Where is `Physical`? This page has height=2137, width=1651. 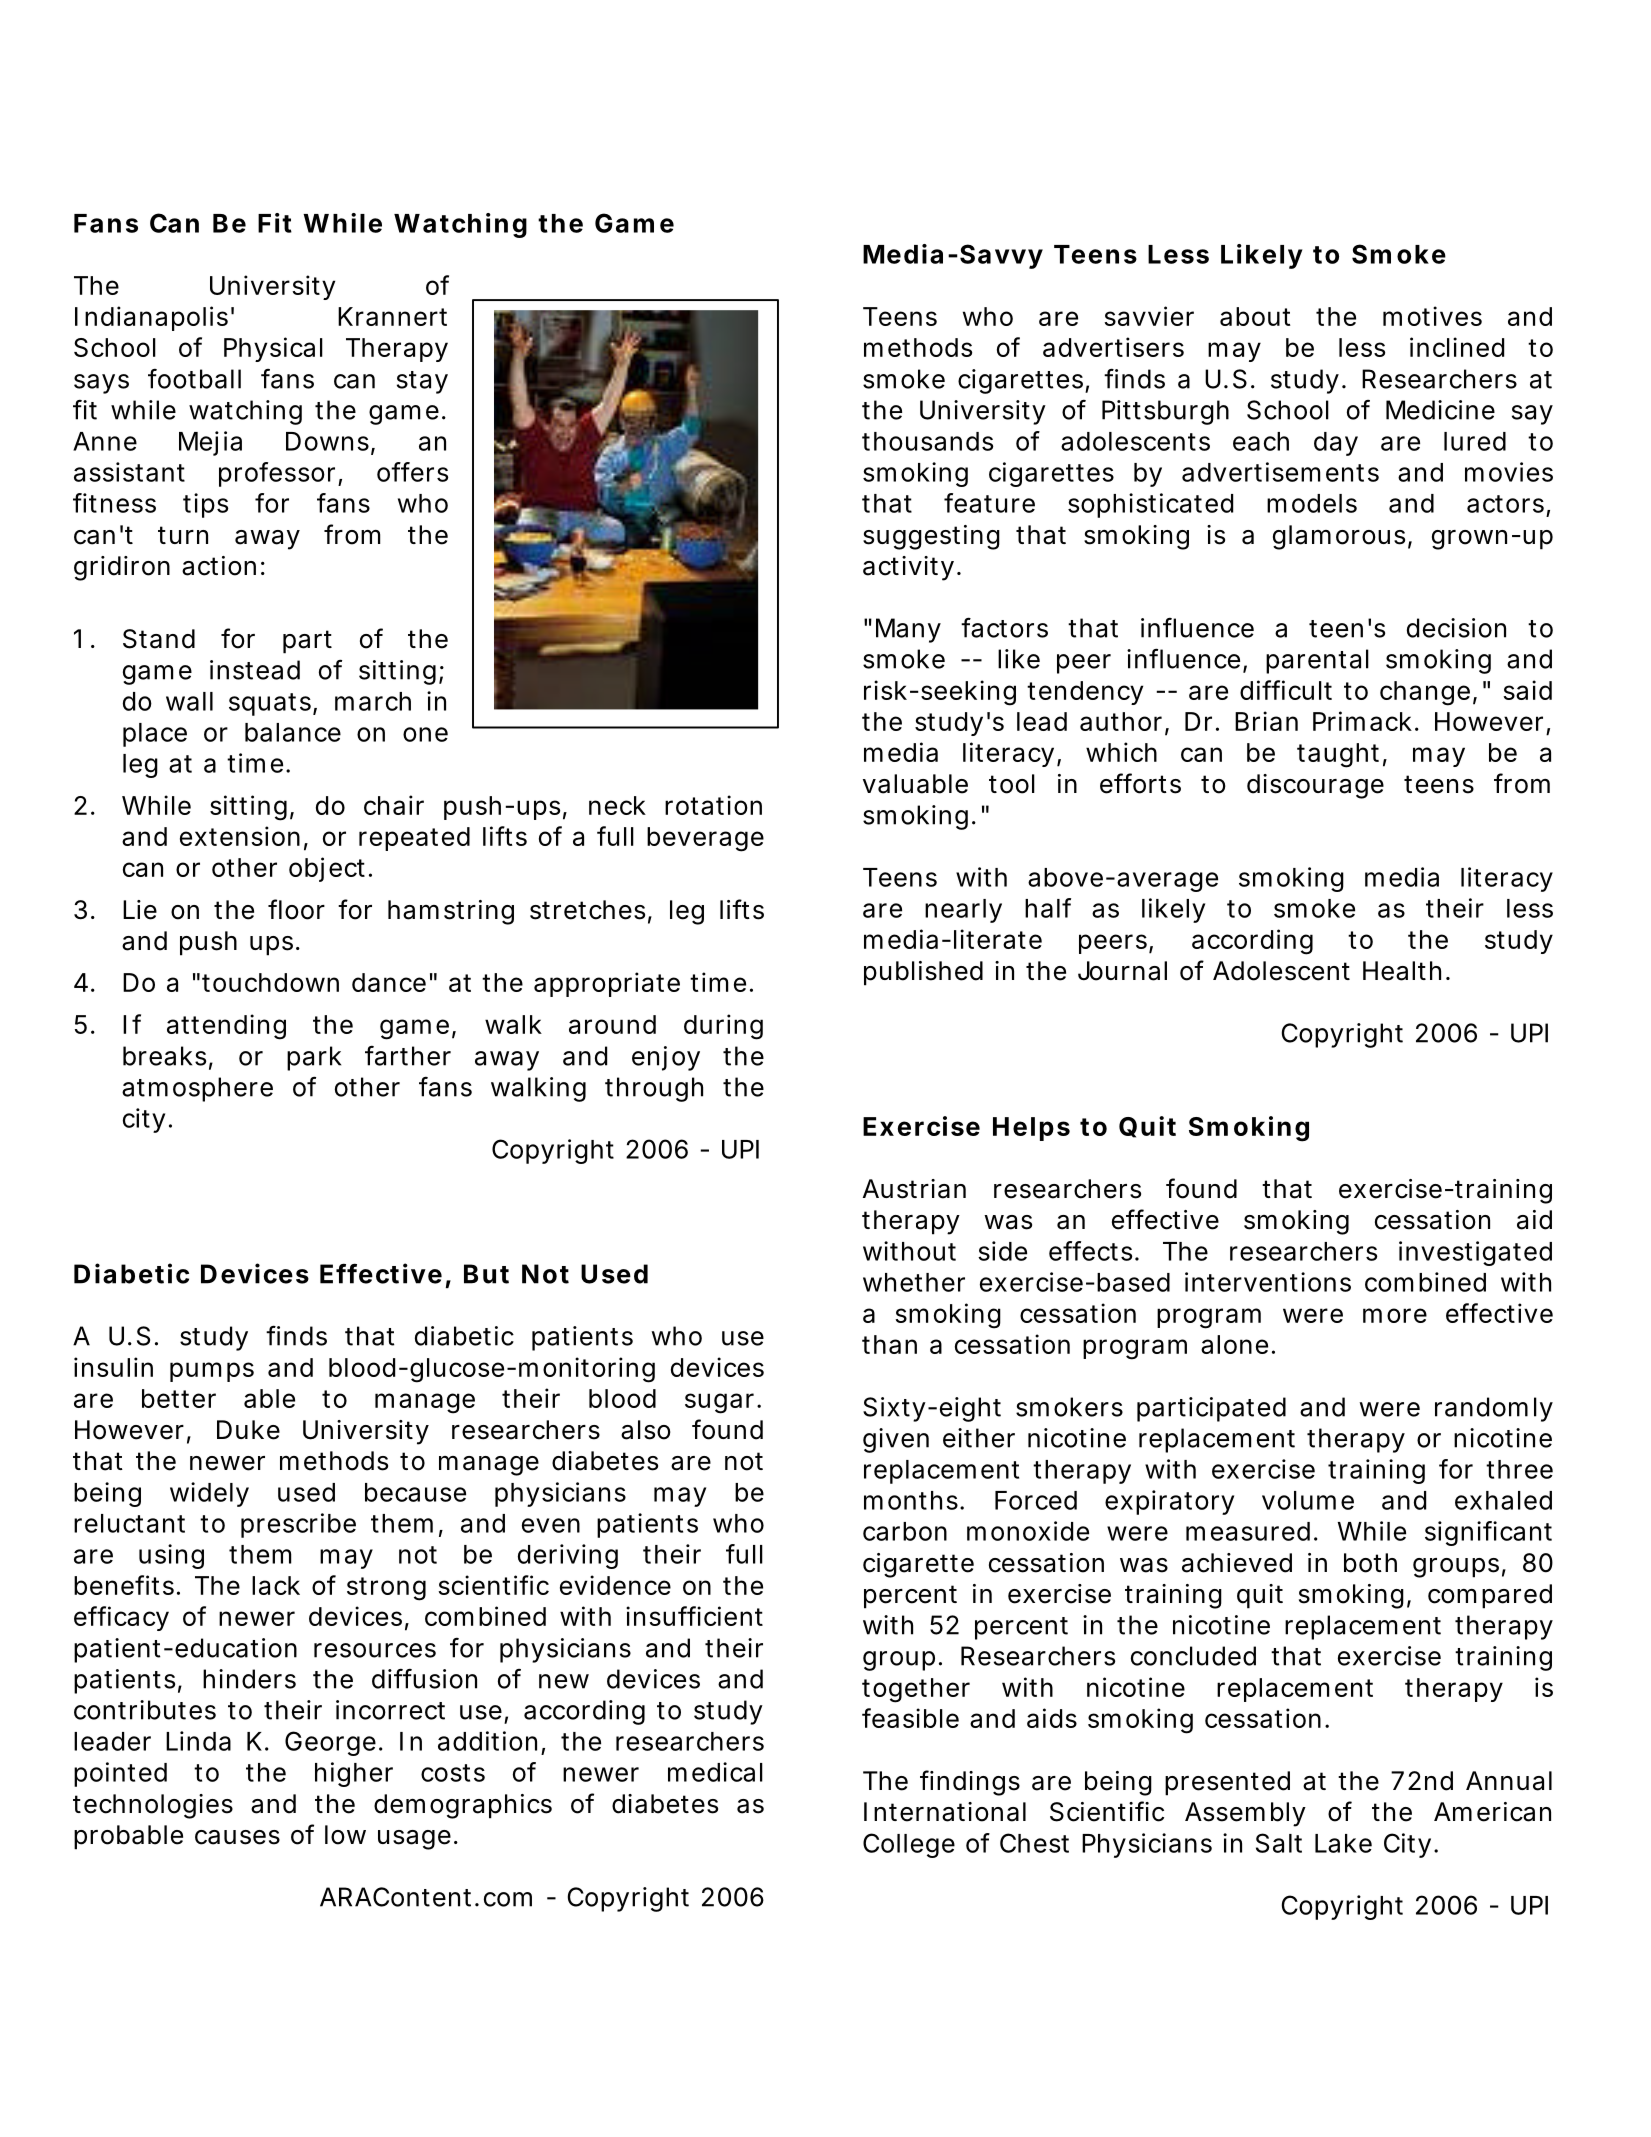
Physical is located at coordinates (273, 349).
